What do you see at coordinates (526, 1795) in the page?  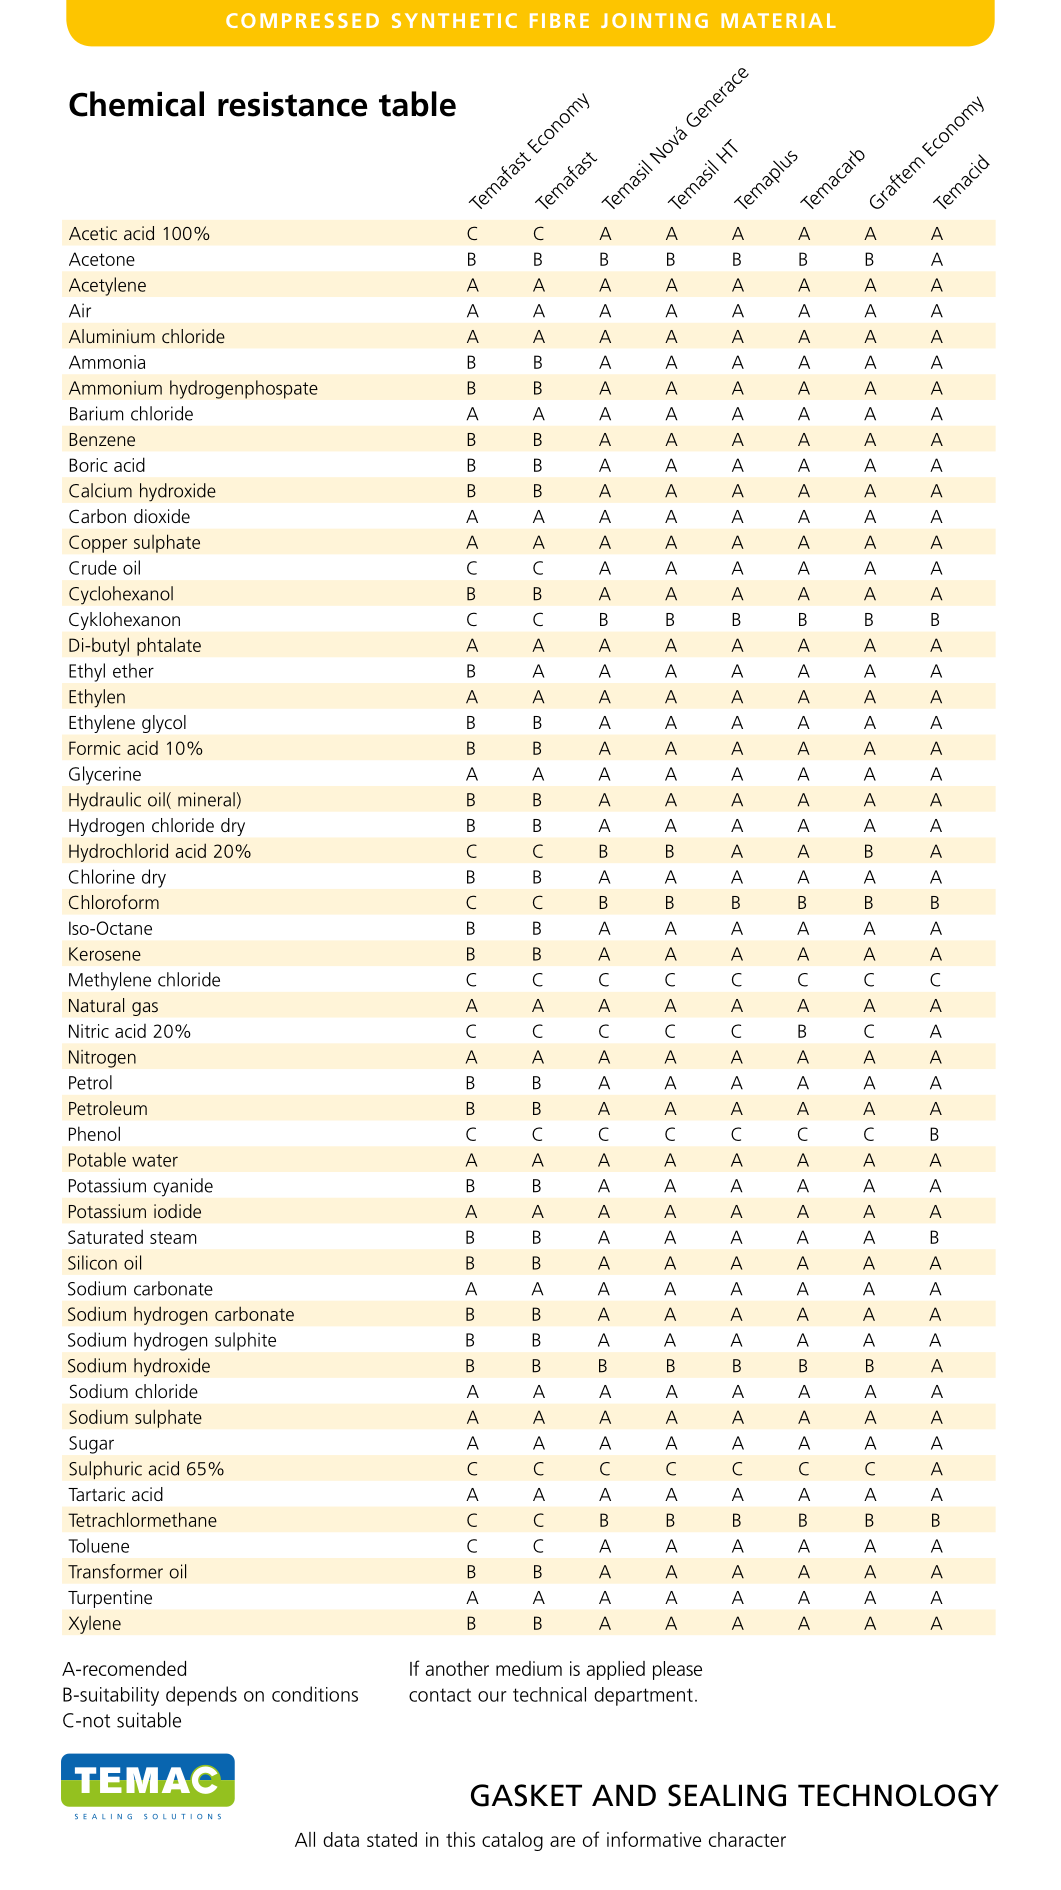 I see `GASKET` at bounding box center [526, 1795].
